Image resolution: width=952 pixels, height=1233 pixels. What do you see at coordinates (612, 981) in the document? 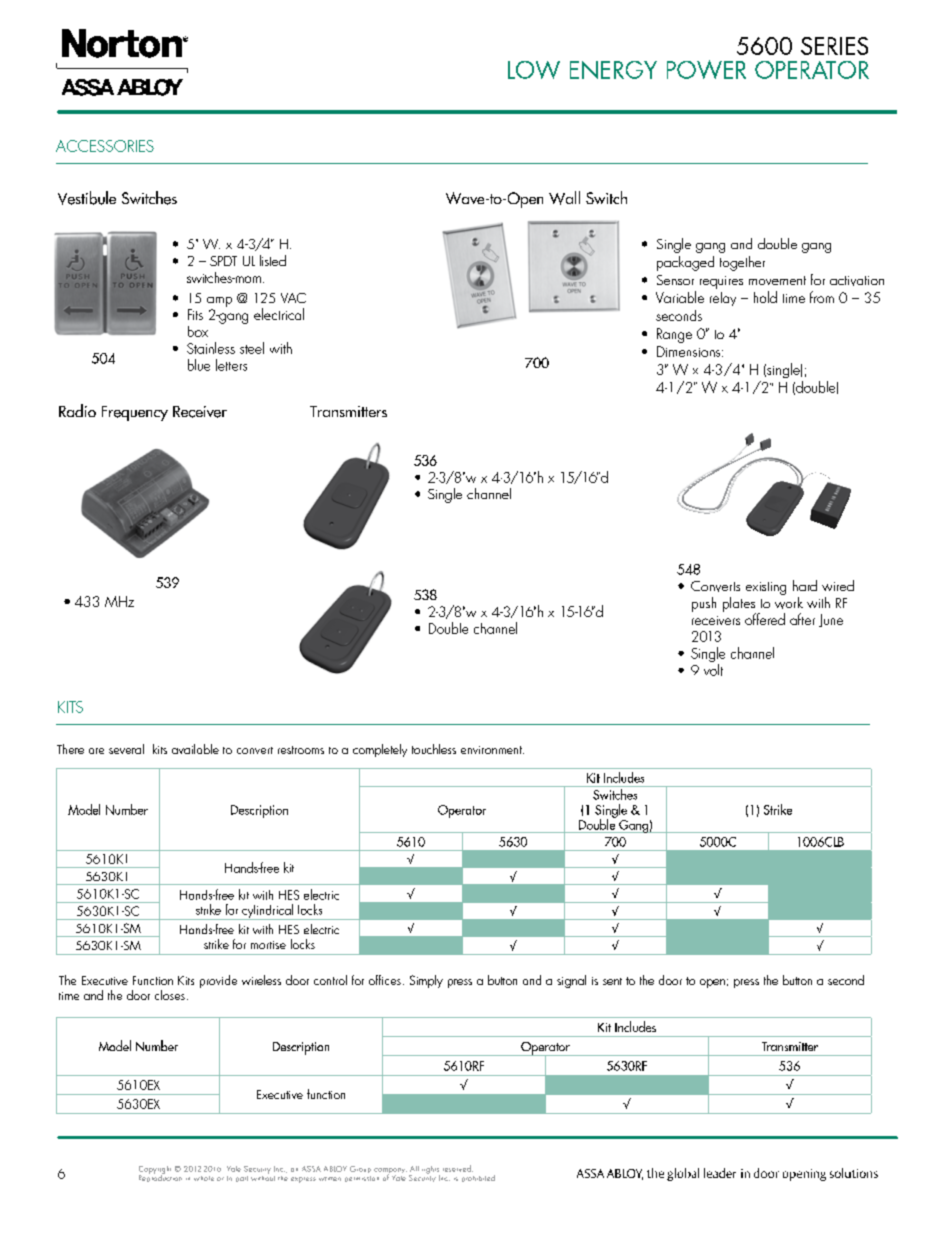
I see `sent` at bounding box center [612, 981].
